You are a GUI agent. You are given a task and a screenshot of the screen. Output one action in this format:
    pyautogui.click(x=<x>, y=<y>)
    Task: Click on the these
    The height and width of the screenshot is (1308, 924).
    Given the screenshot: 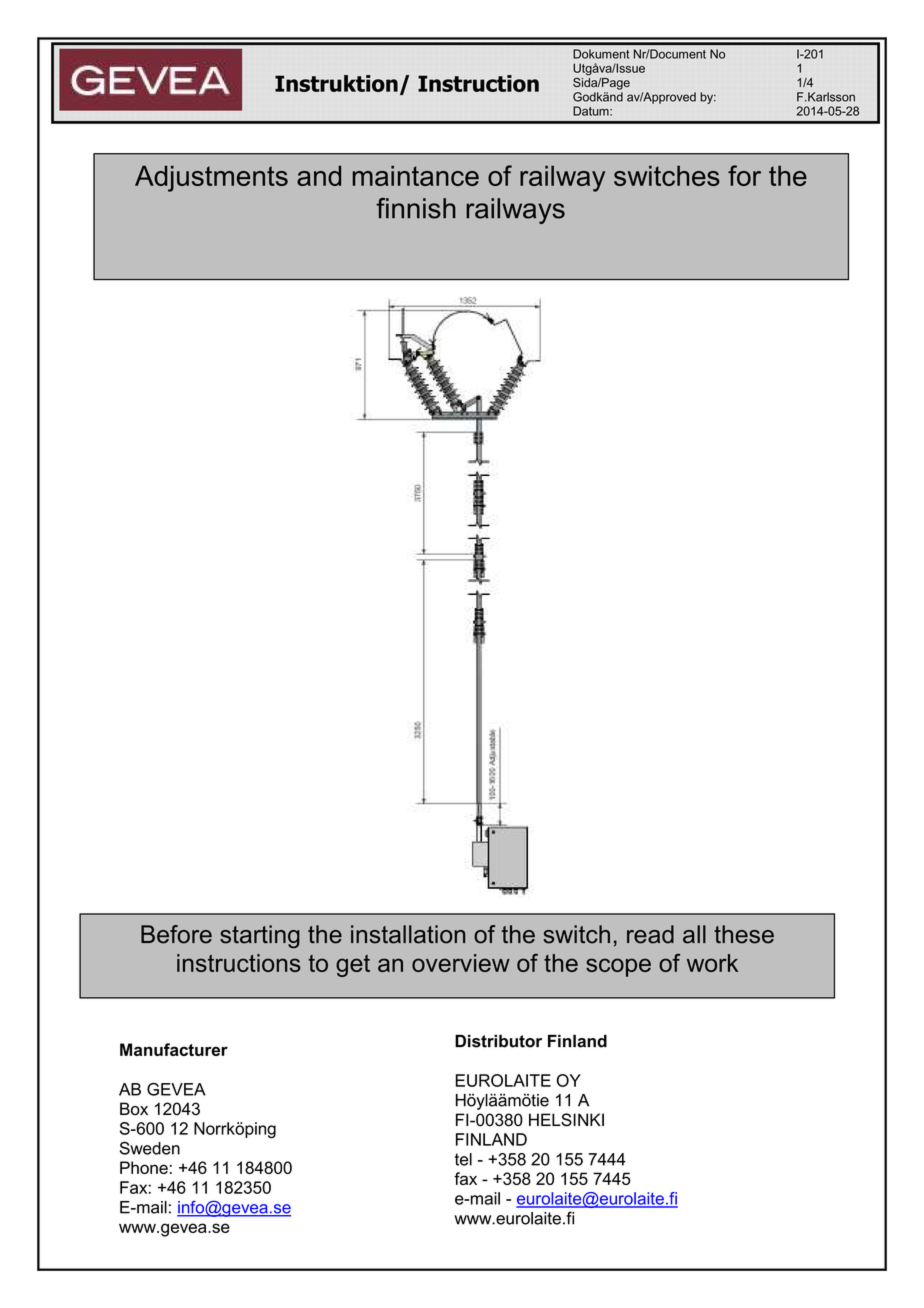 What is the action you would take?
    pyautogui.click(x=744, y=934)
